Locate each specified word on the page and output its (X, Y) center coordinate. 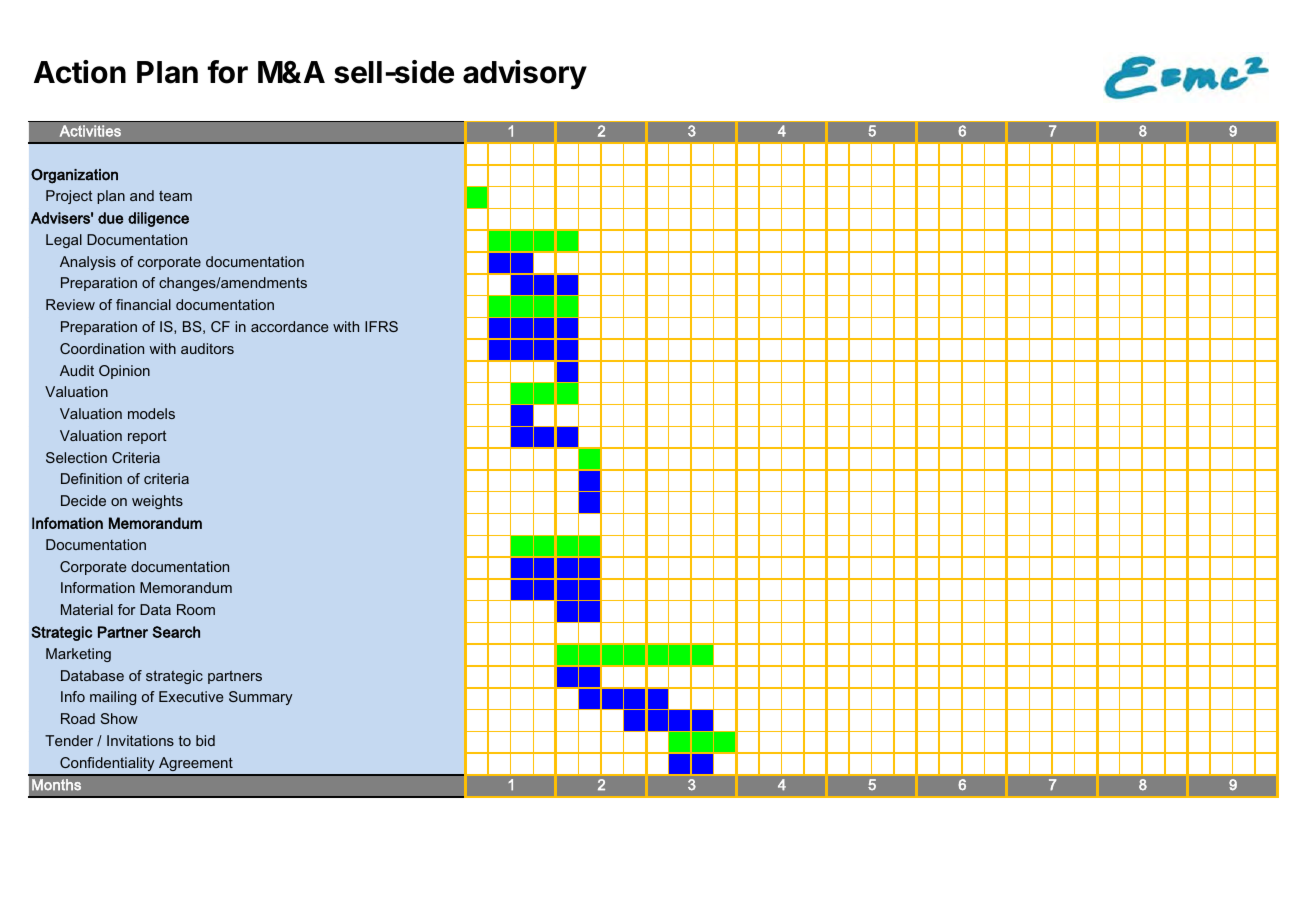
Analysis (88, 263)
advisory (525, 75)
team (175, 196)
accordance (289, 326)
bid (205, 740)
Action (80, 72)
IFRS (381, 326)
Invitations (140, 740)
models (151, 413)
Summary (261, 698)
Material (87, 609)
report (147, 437)
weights (157, 502)
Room (196, 609)
